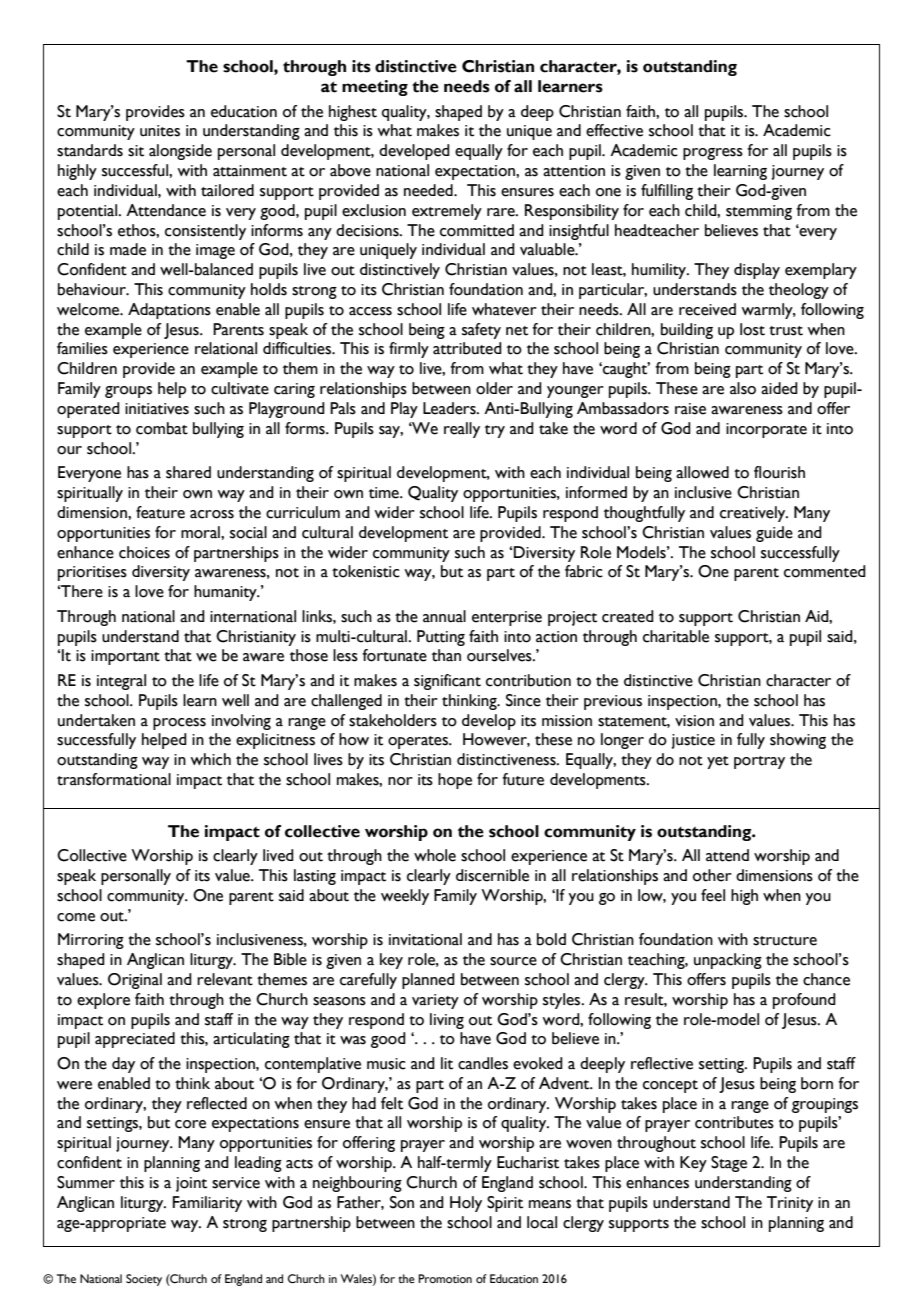 This image has height=1309, width=924. What do you see at coordinates (160, 512) in the image?
I see `feature` at bounding box center [160, 512].
